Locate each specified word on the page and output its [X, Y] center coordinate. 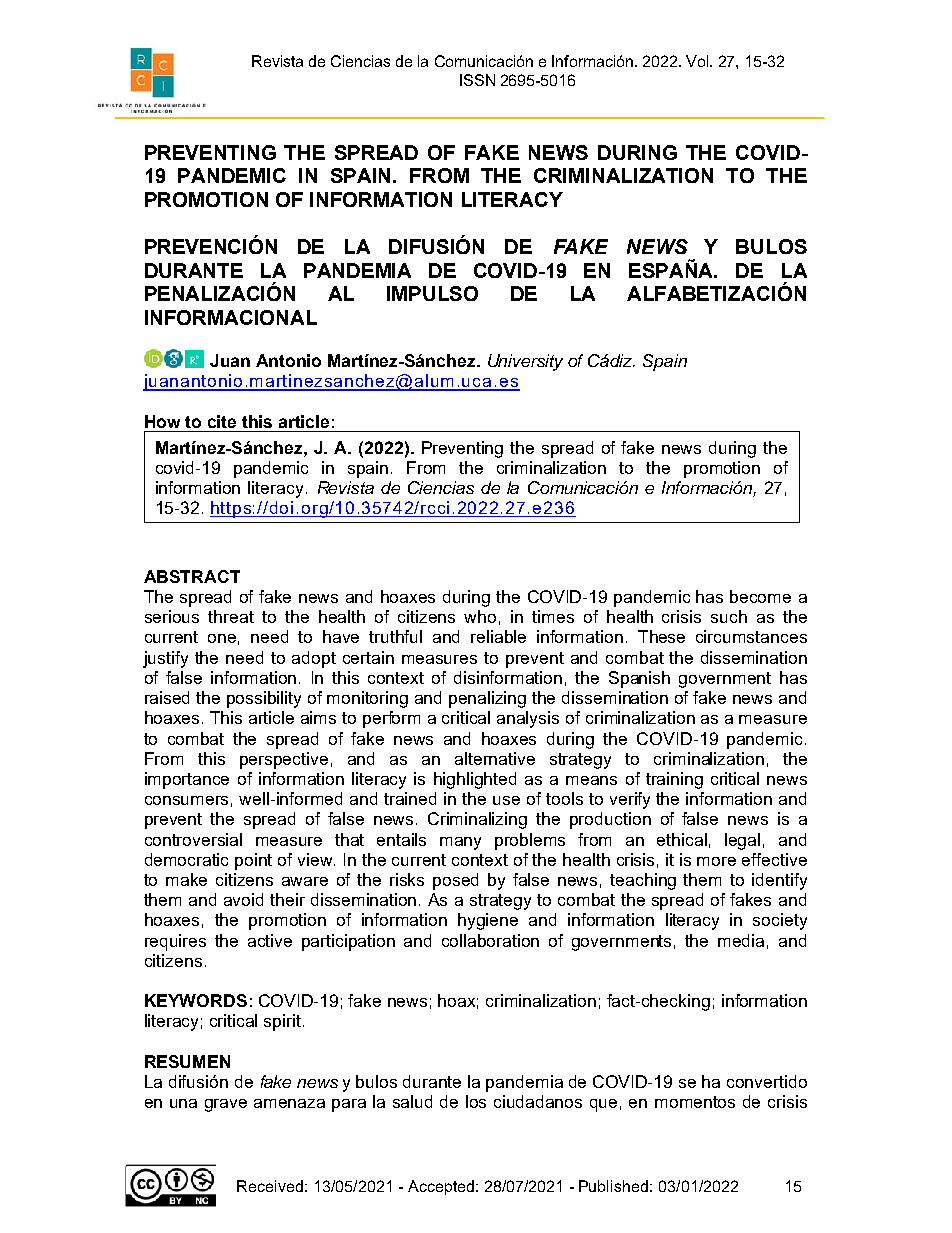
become [760, 596]
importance [187, 780]
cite [222, 421]
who [480, 616]
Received [270, 1186]
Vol [698, 61]
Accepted [441, 1187]
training [674, 780]
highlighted [475, 780]
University [525, 362]
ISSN [477, 80]
